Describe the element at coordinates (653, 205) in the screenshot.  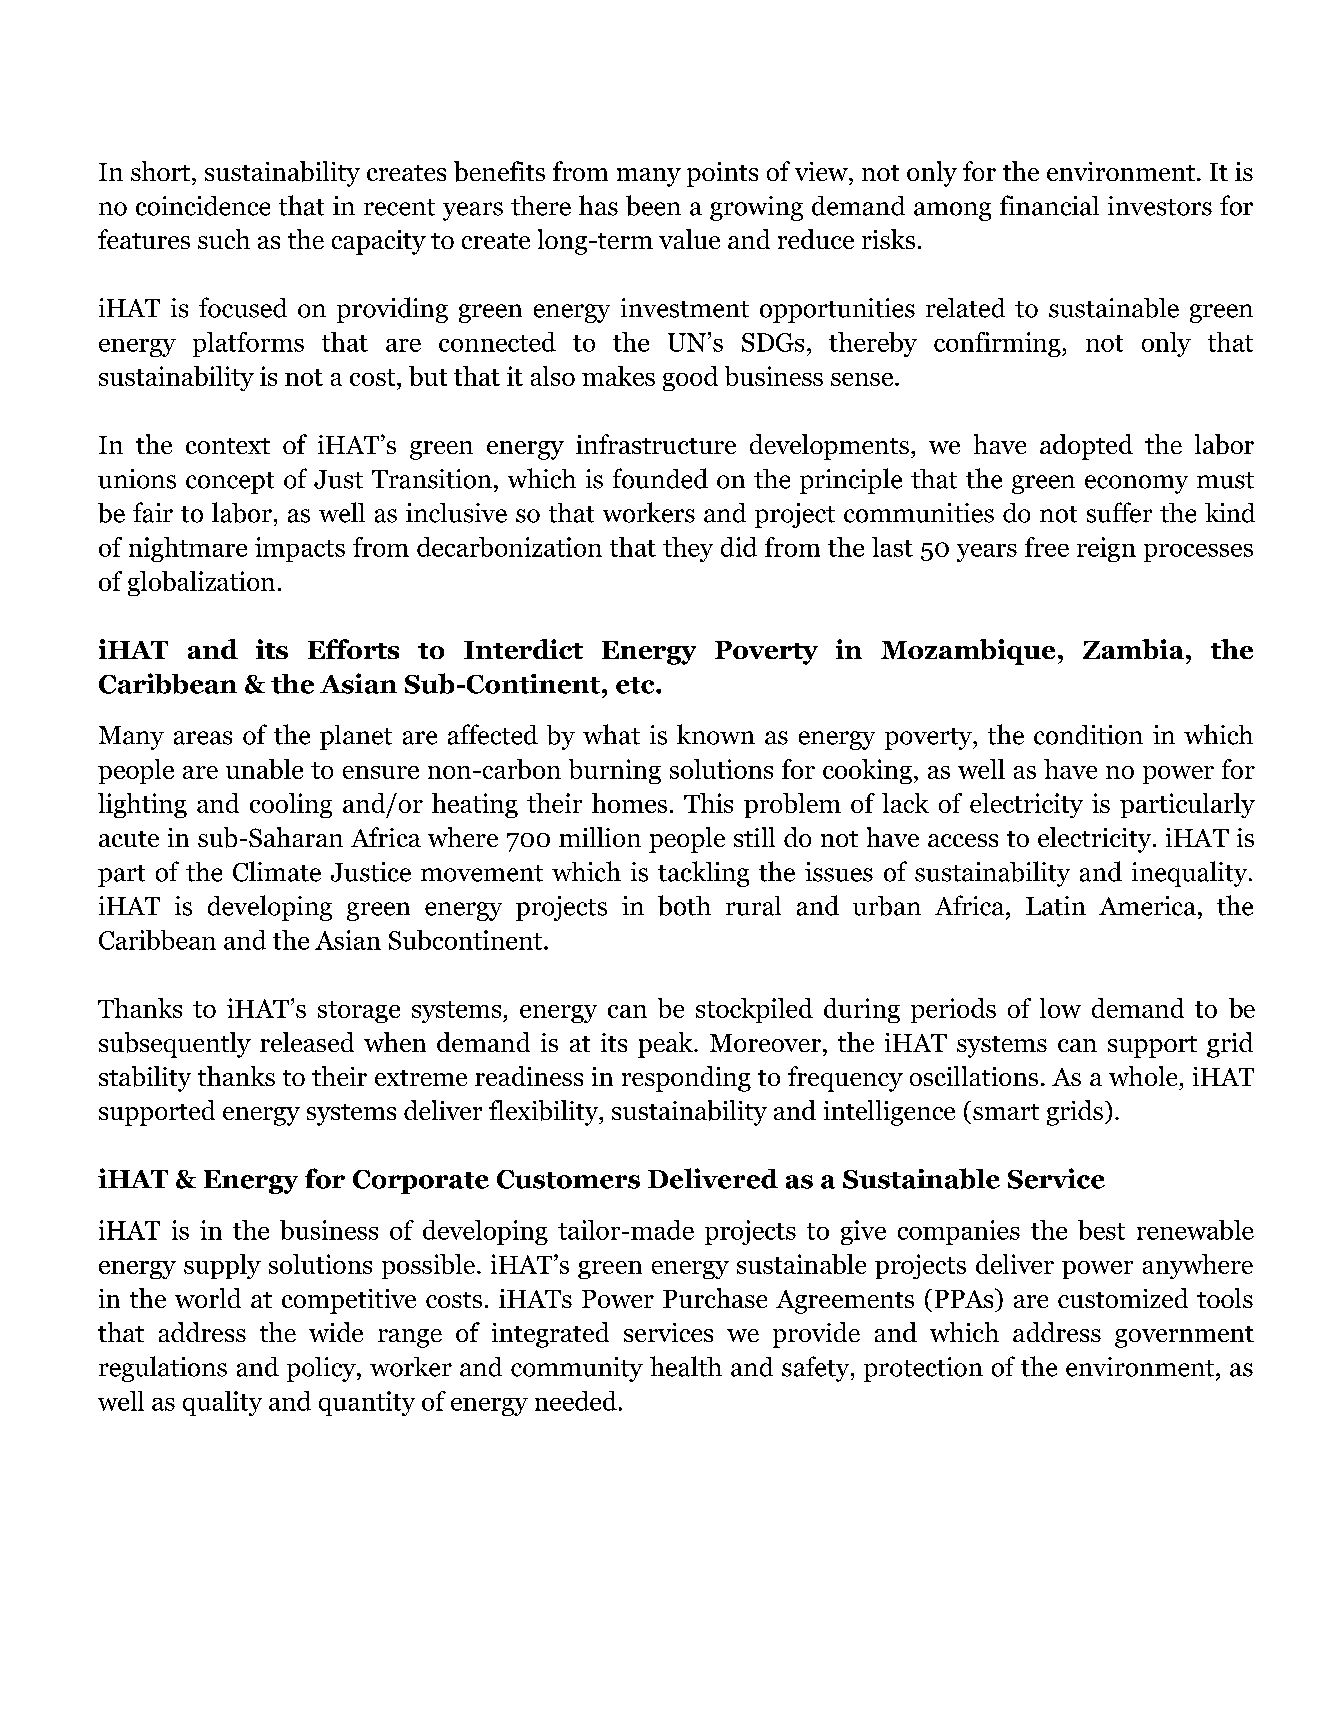
I see `been` at that location.
